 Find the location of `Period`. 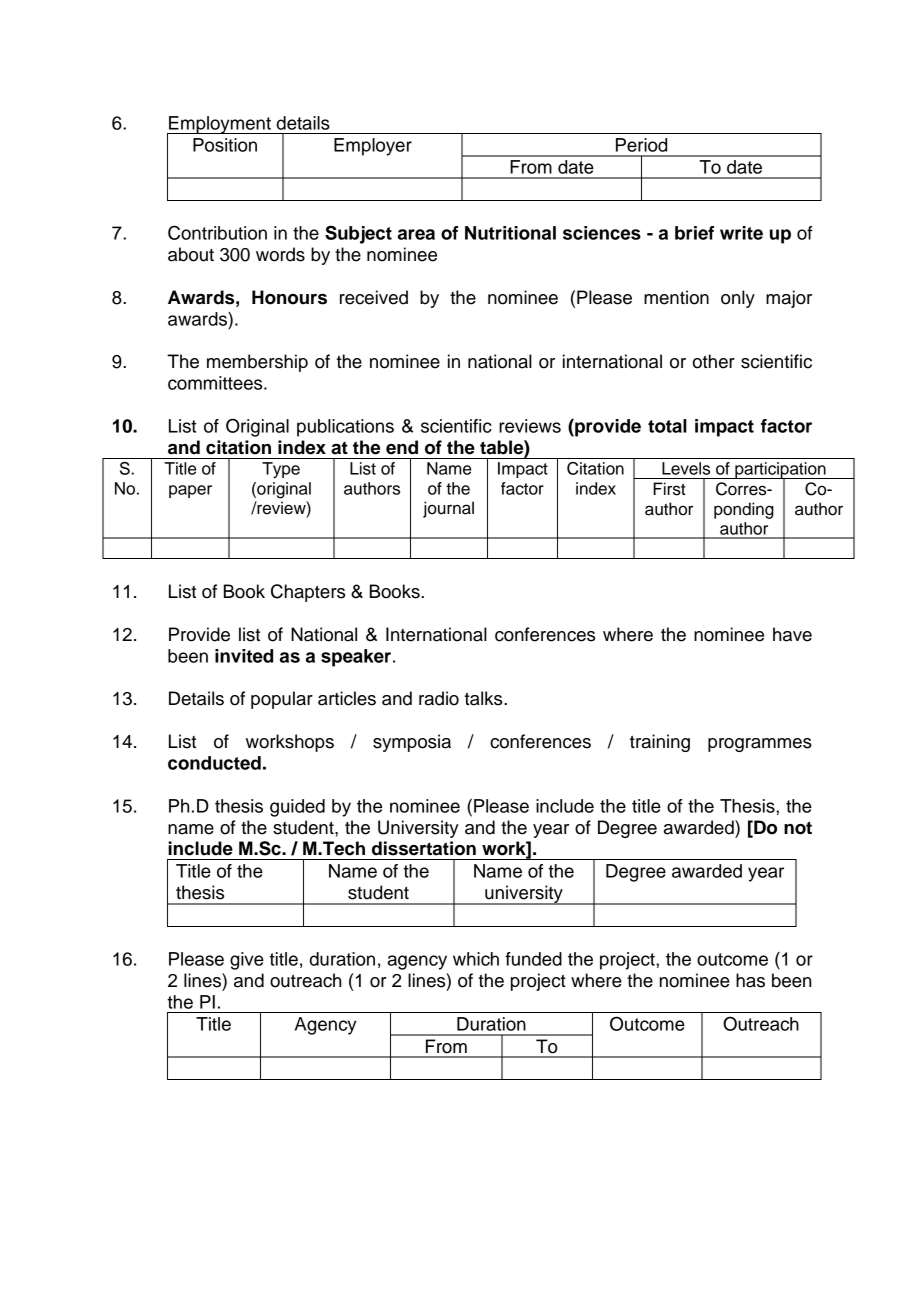

Period is located at coordinates (641, 145).
